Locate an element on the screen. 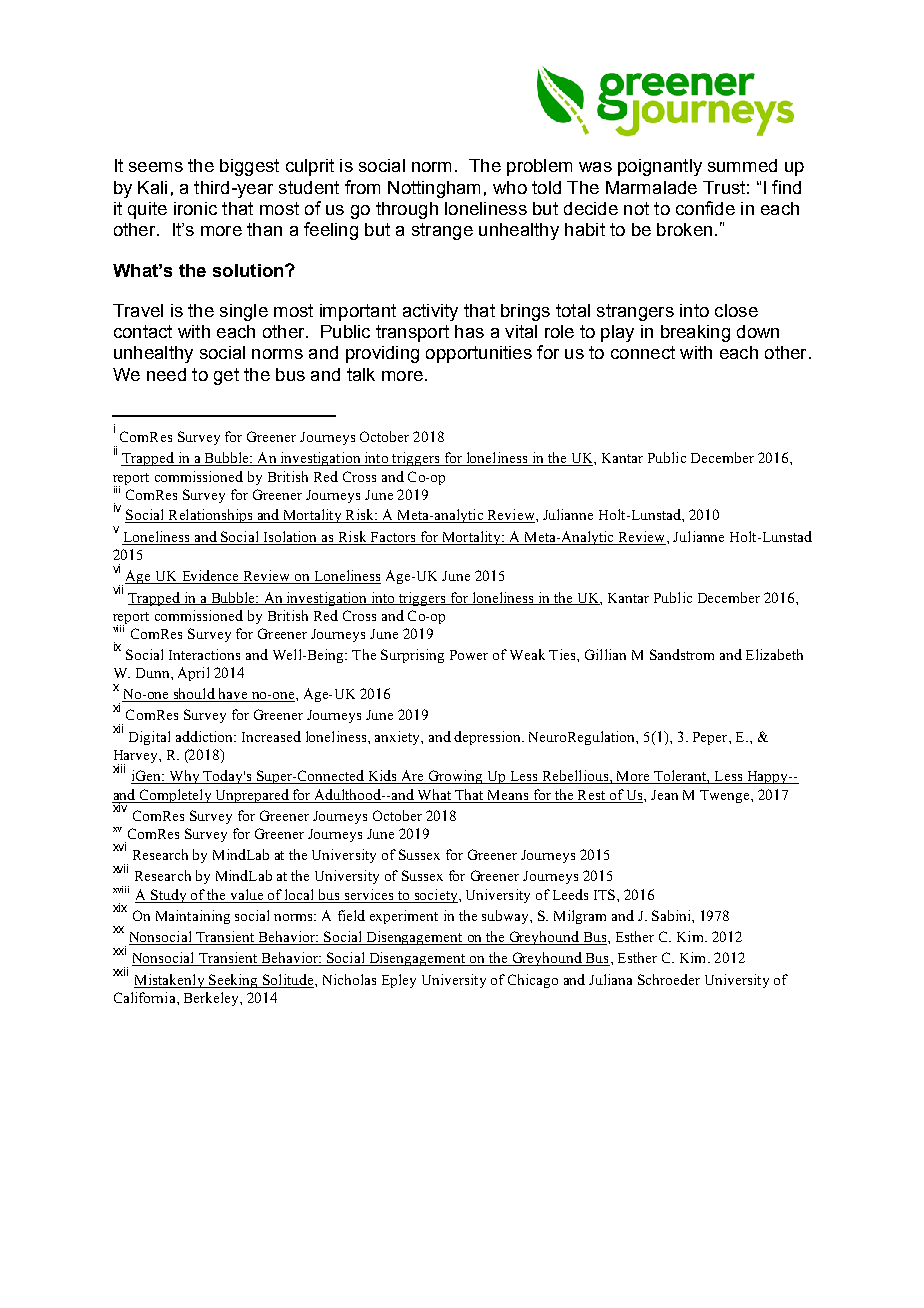 This screenshot has height=1308, width=924. confide is located at coordinates (705, 208).
